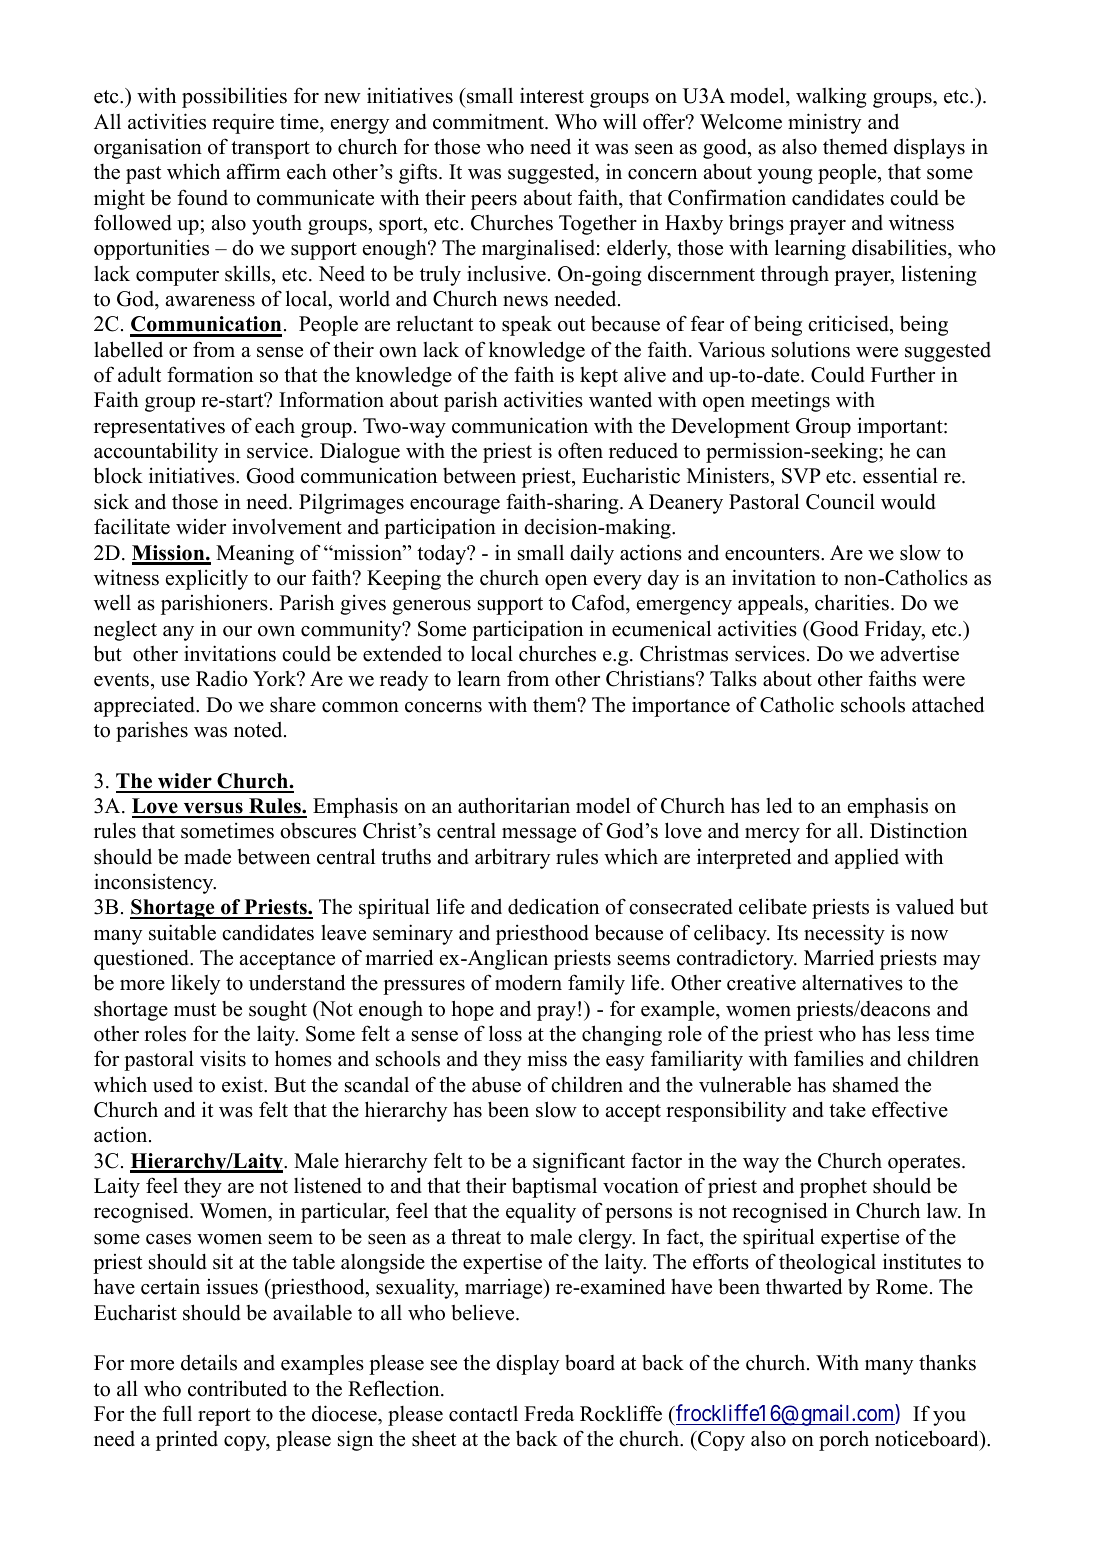 The height and width of the page is (1546, 1093). I want to click on require, so click(243, 123).
